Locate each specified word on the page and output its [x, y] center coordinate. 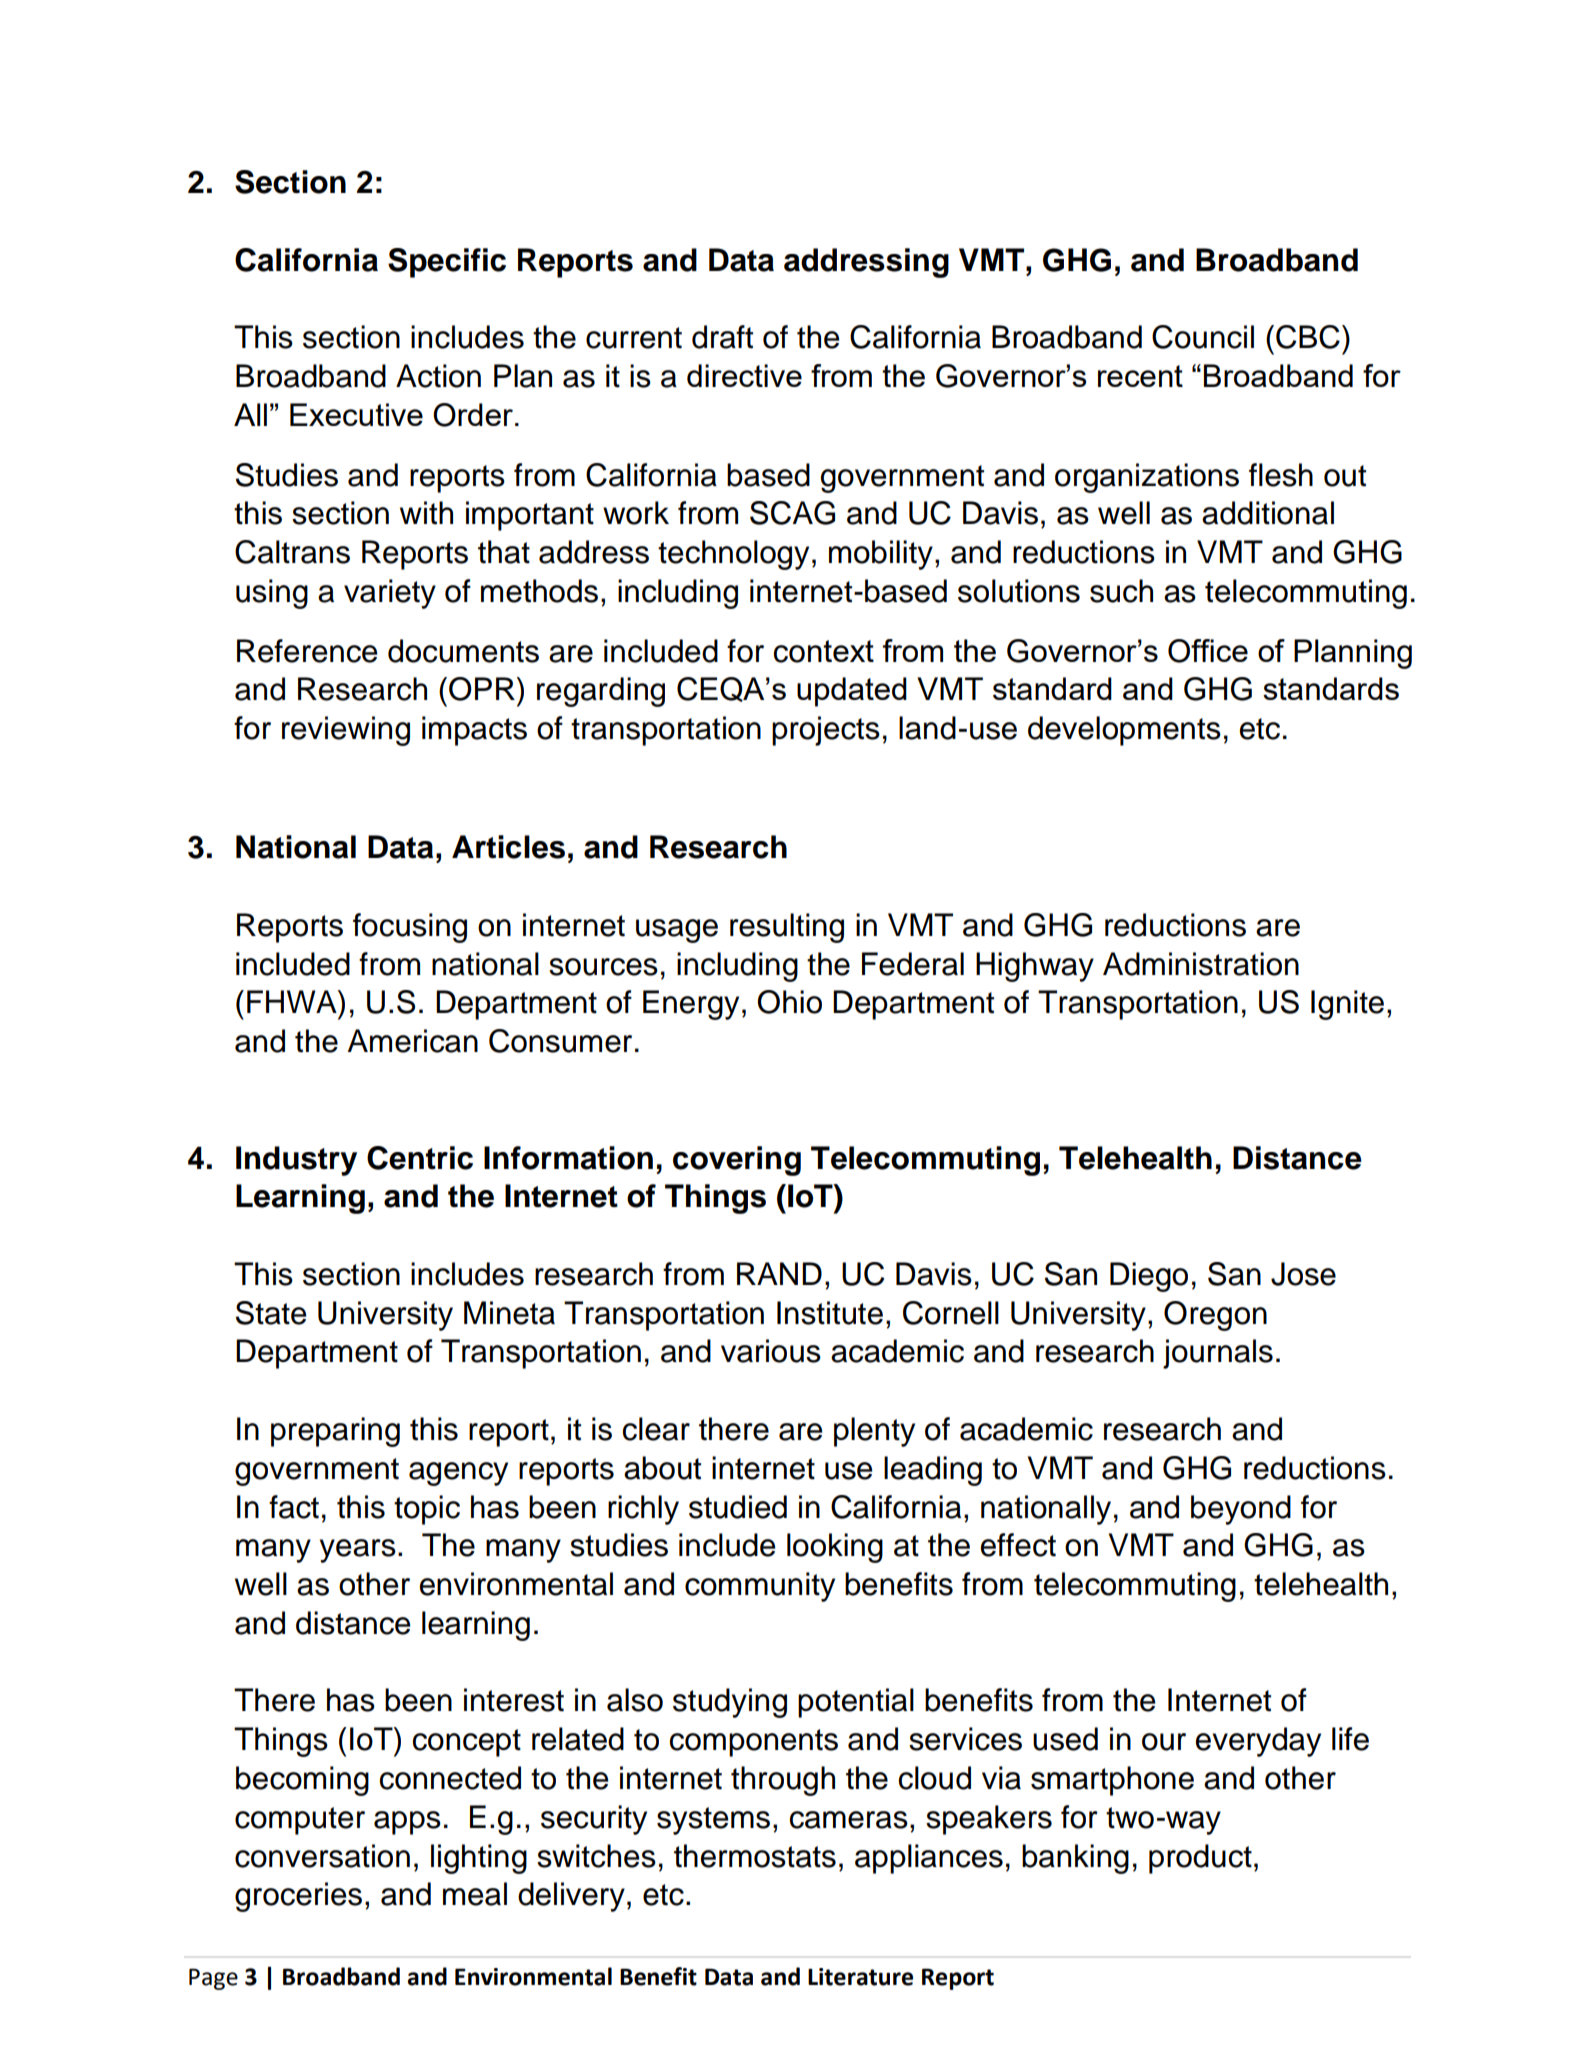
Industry [296, 1161]
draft [722, 337]
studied [738, 1507]
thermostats [755, 1856]
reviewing [346, 731]
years [358, 1551]
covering [737, 1161]
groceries [298, 1897]
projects [826, 731]
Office [1208, 651]
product [1200, 1859]
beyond [1241, 1510]
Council [1203, 337]
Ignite [1347, 1005]
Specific [447, 263]
